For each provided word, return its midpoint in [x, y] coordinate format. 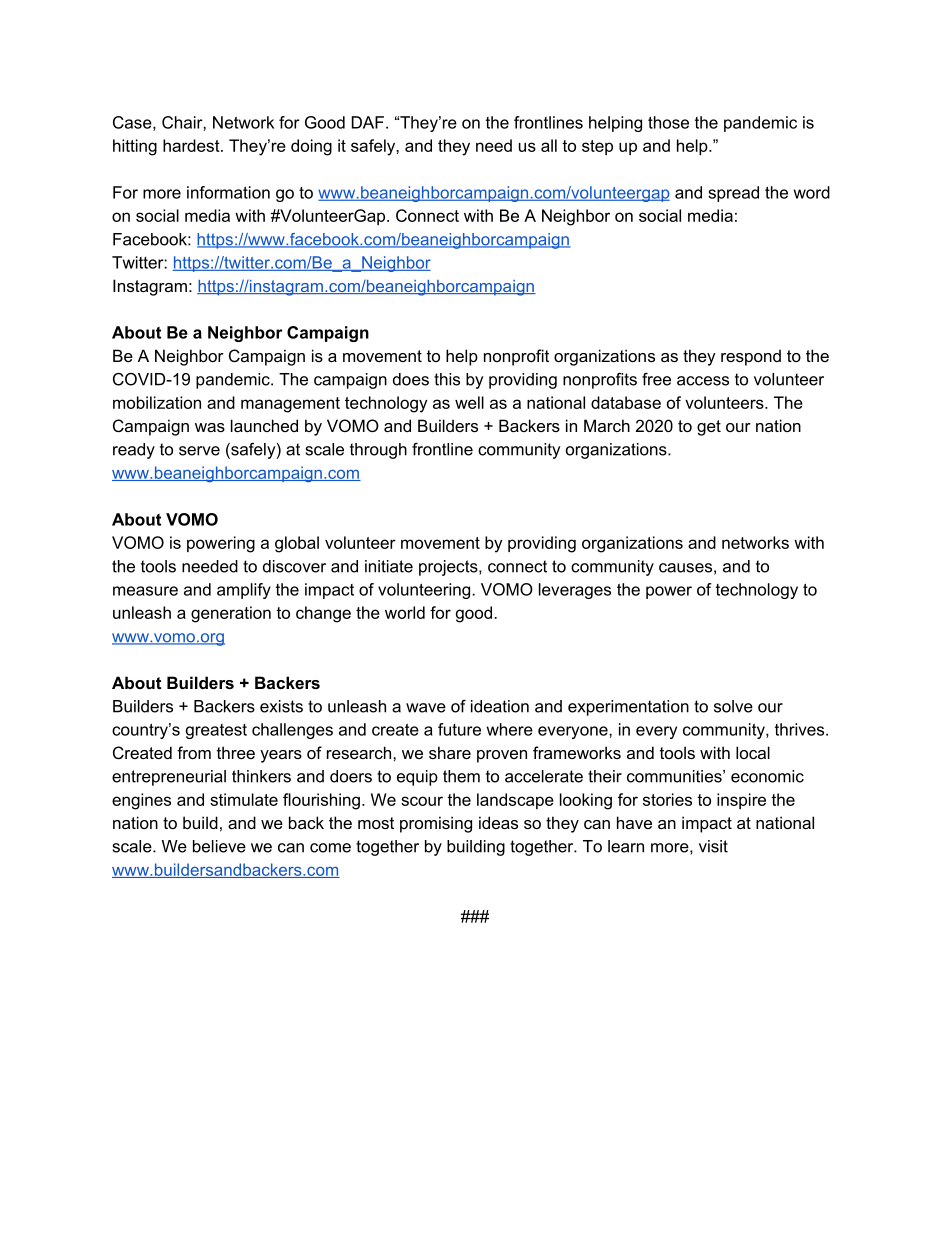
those [668, 122]
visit [713, 846]
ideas [498, 822]
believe [219, 846]
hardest [192, 145]
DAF [368, 122]
